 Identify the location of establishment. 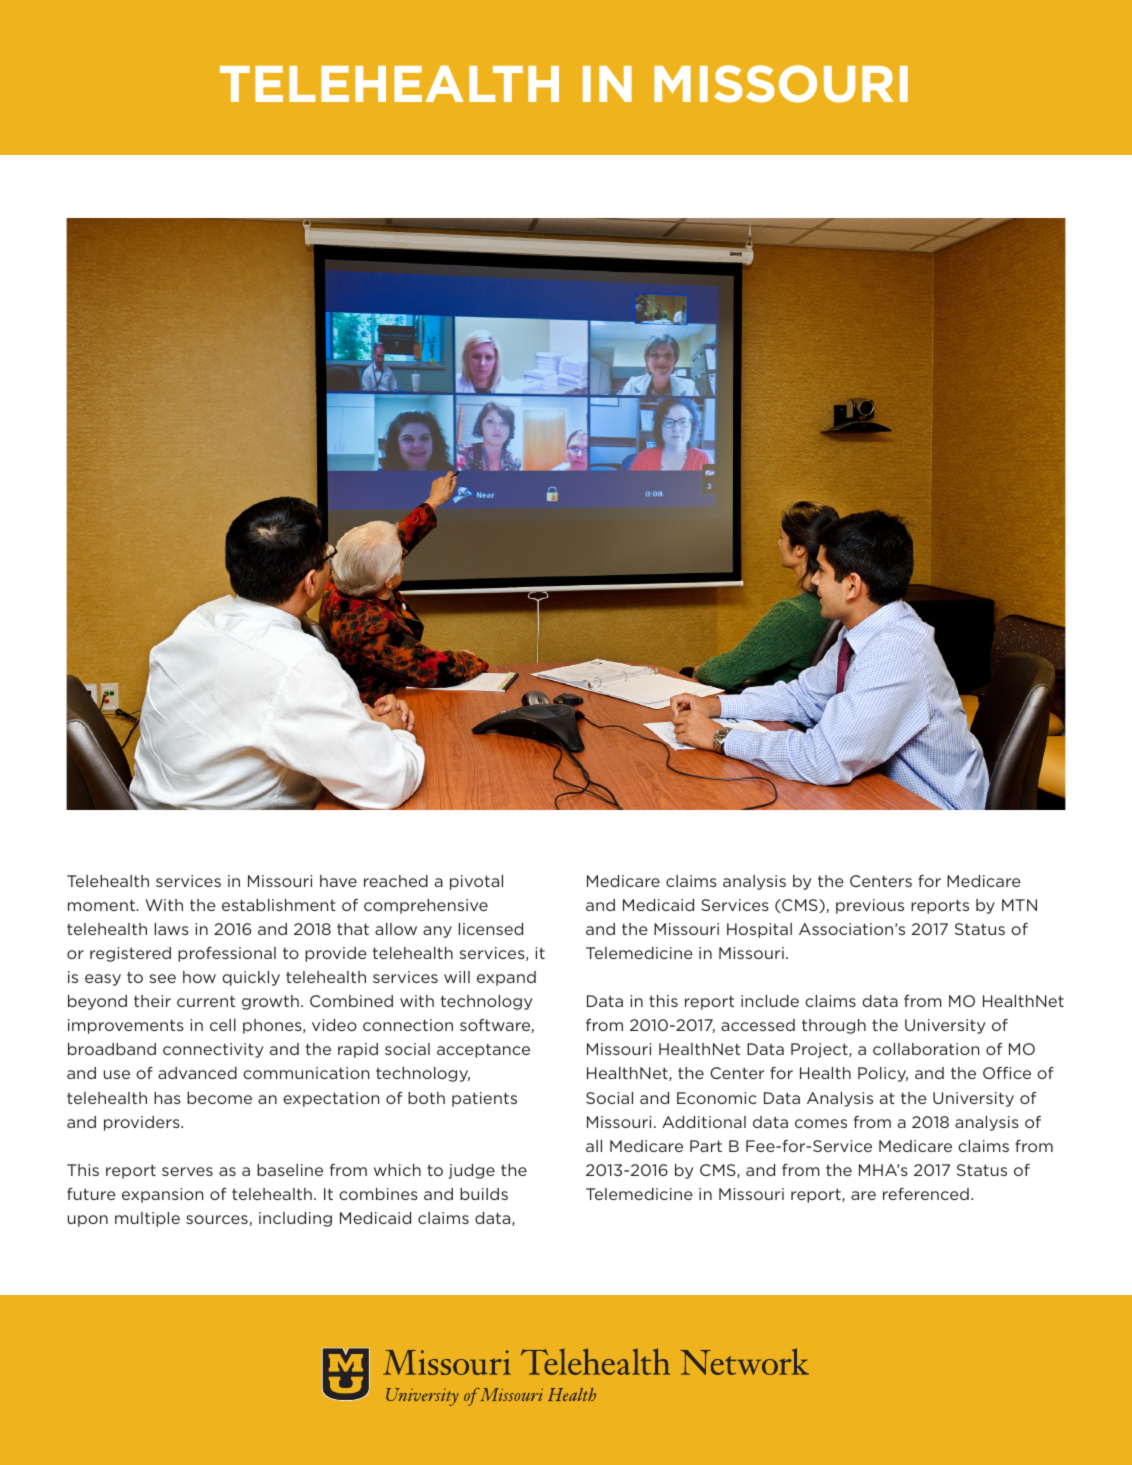
(279, 905).
